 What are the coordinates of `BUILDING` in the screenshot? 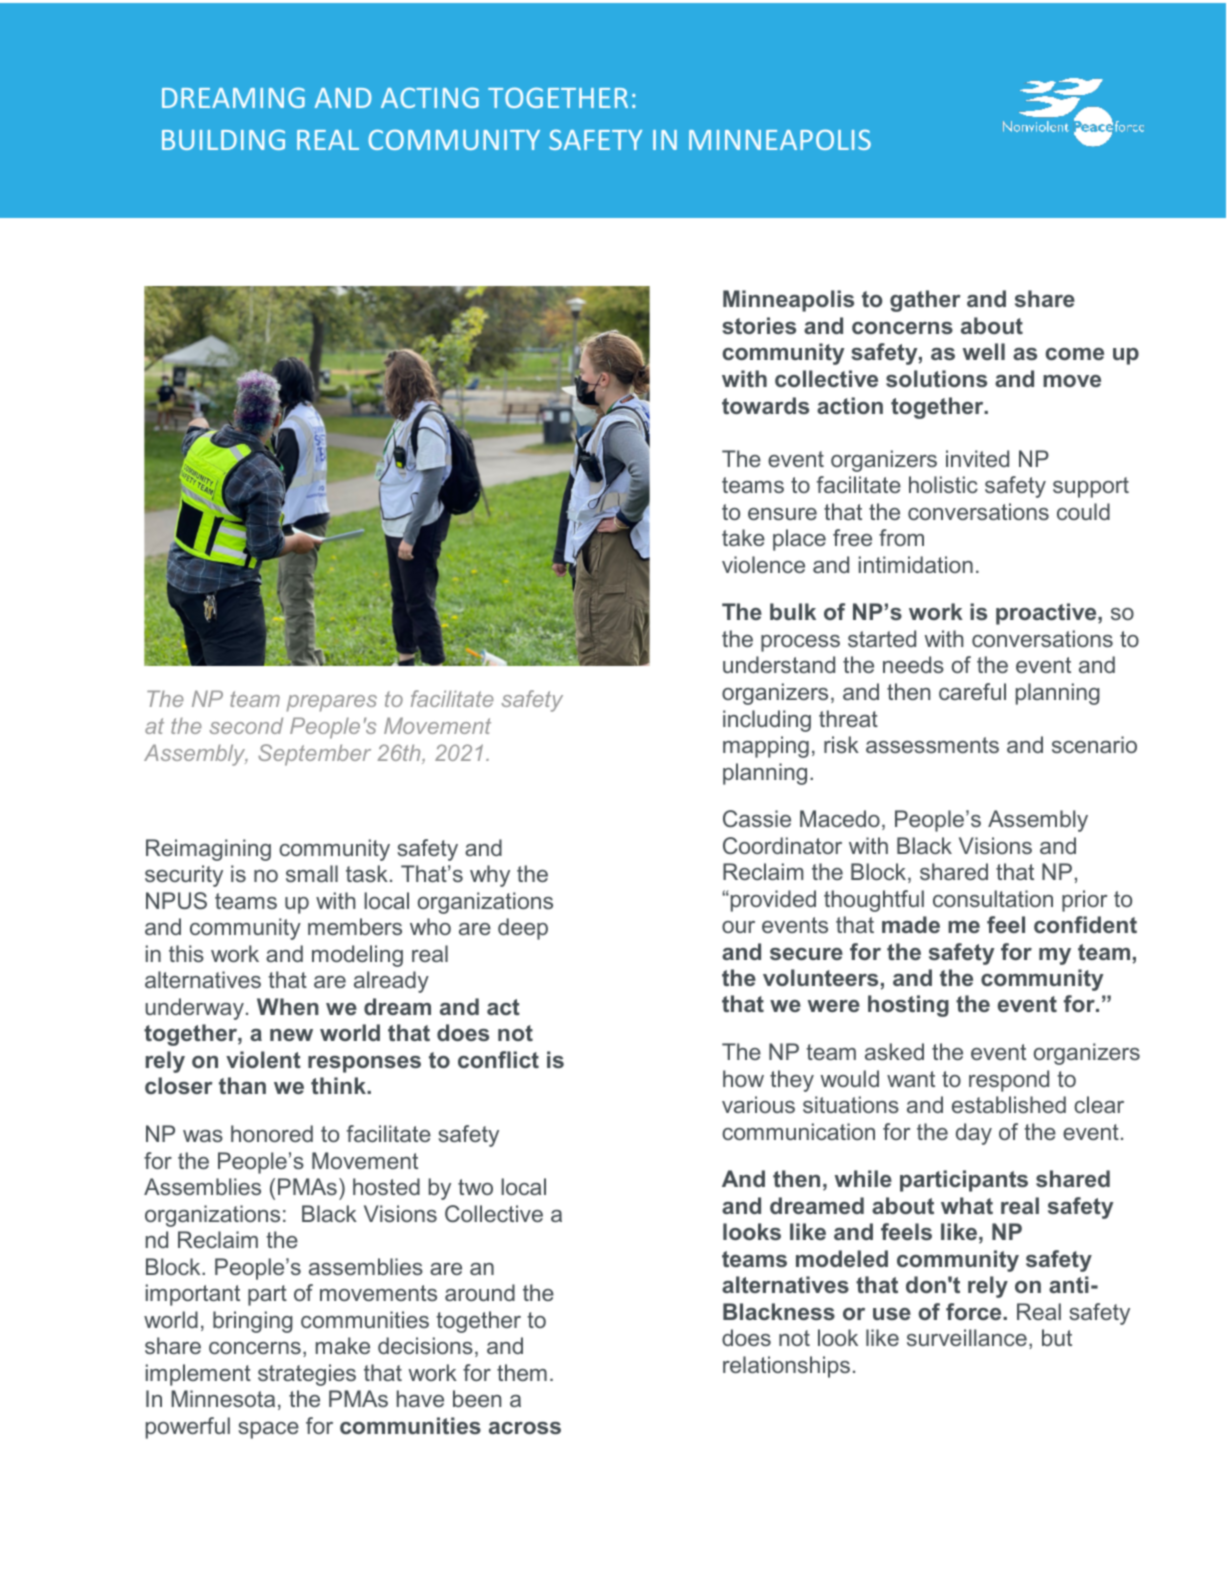 It's located at (223, 139).
